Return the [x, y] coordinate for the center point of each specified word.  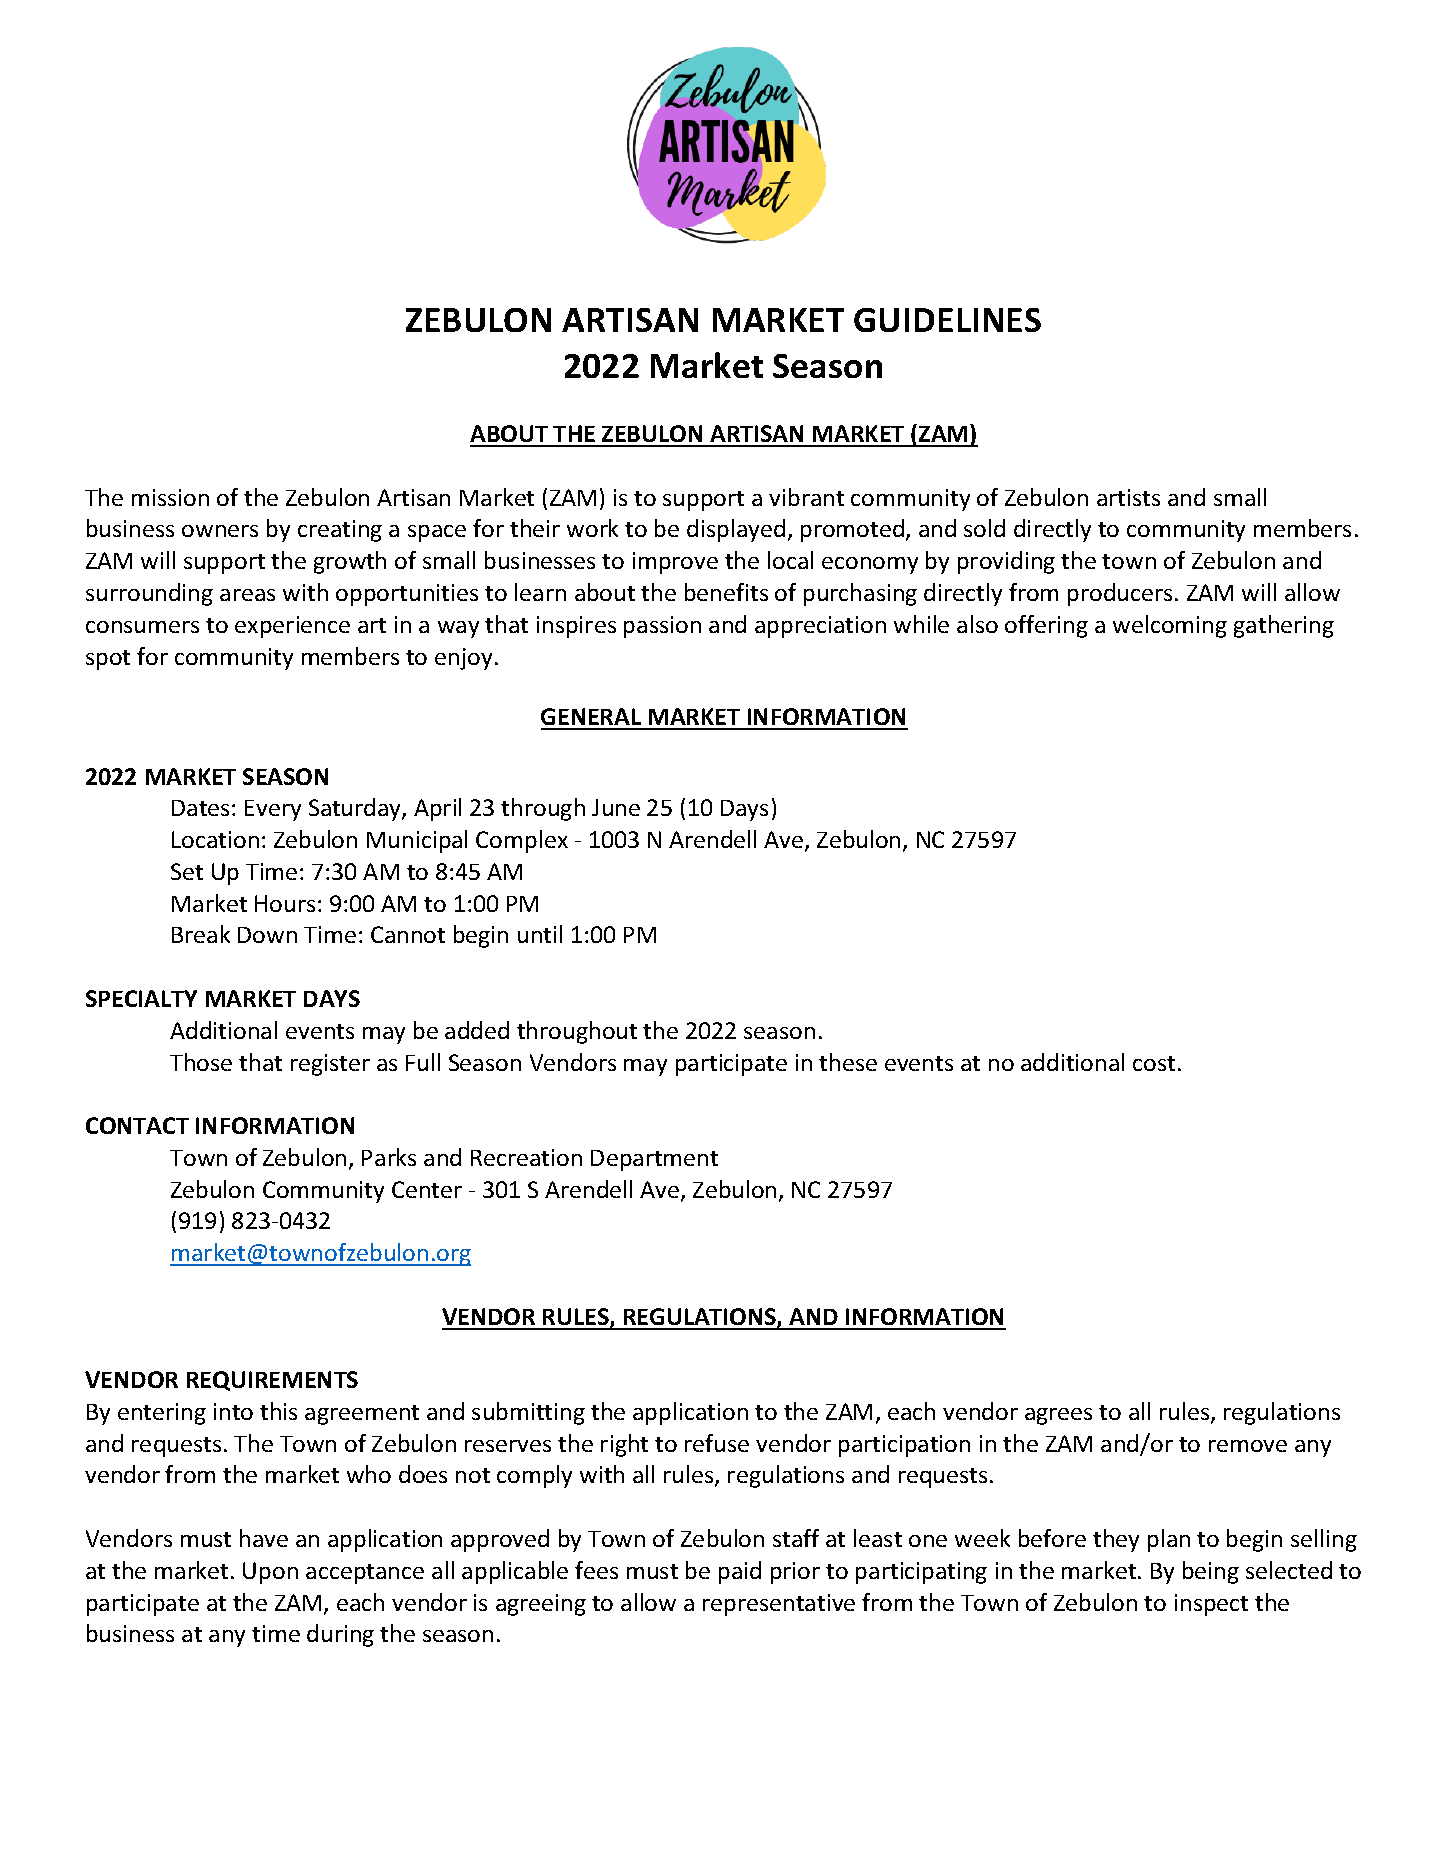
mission [170, 497]
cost [1154, 1063]
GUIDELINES [947, 320]
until [540, 934]
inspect [1211, 1605]
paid [740, 1572]
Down [267, 935]
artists [1128, 497]
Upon [270, 1573]
